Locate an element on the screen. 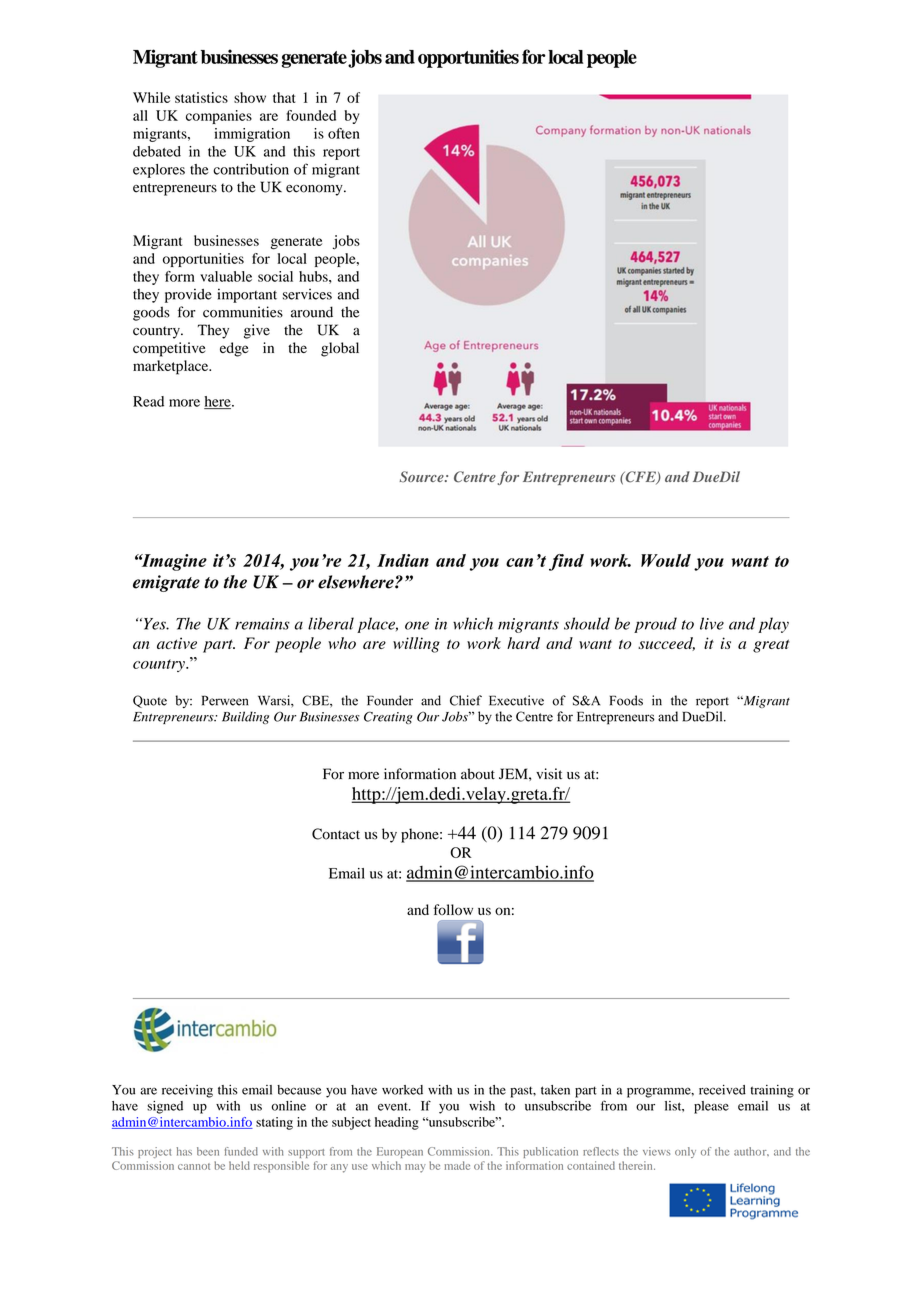 Image resolution: width=924 pixels, height=1308 pixels. CFE is located at coordinates (640, 478).
